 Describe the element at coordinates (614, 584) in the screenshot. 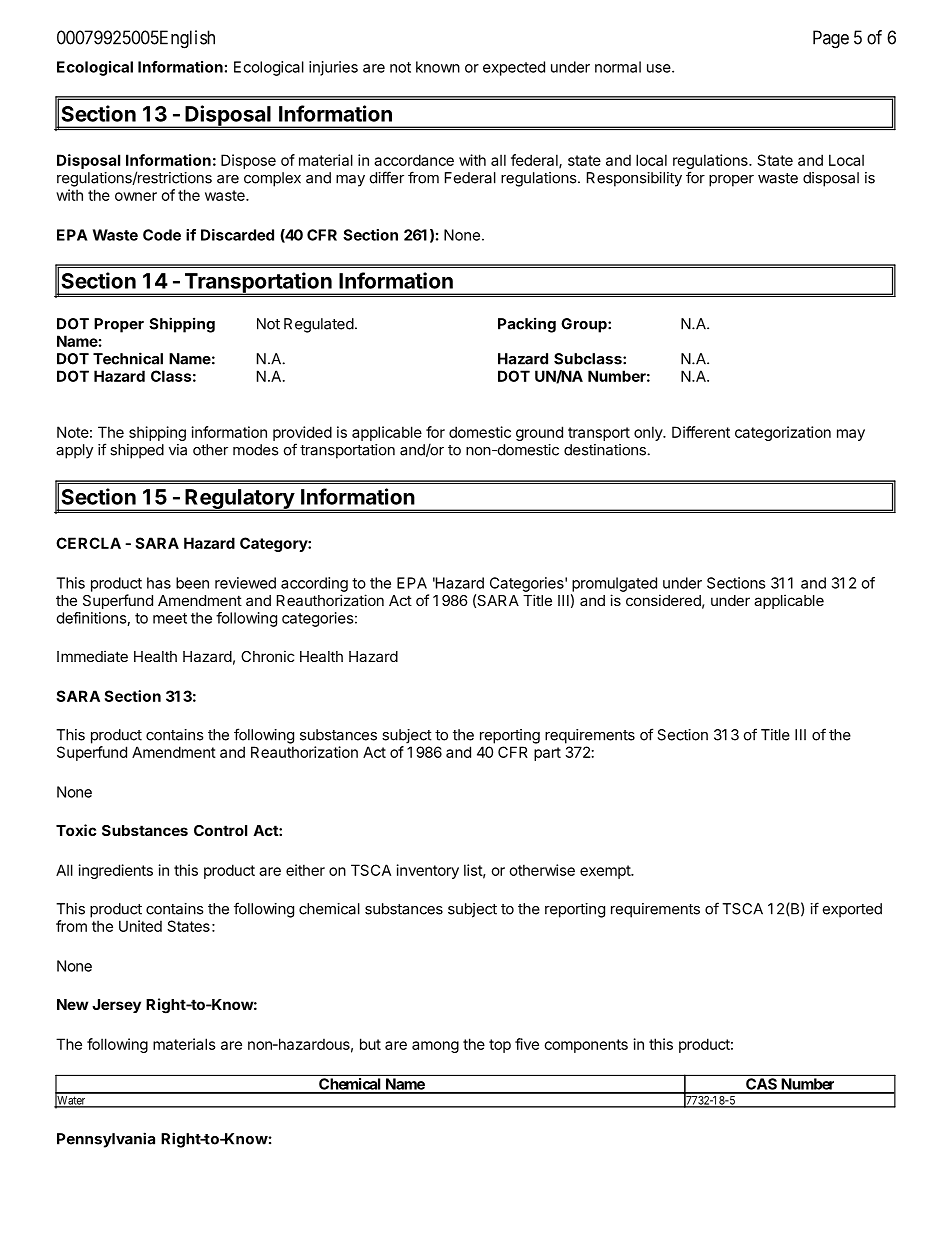

I see `promulgated` at that location.
